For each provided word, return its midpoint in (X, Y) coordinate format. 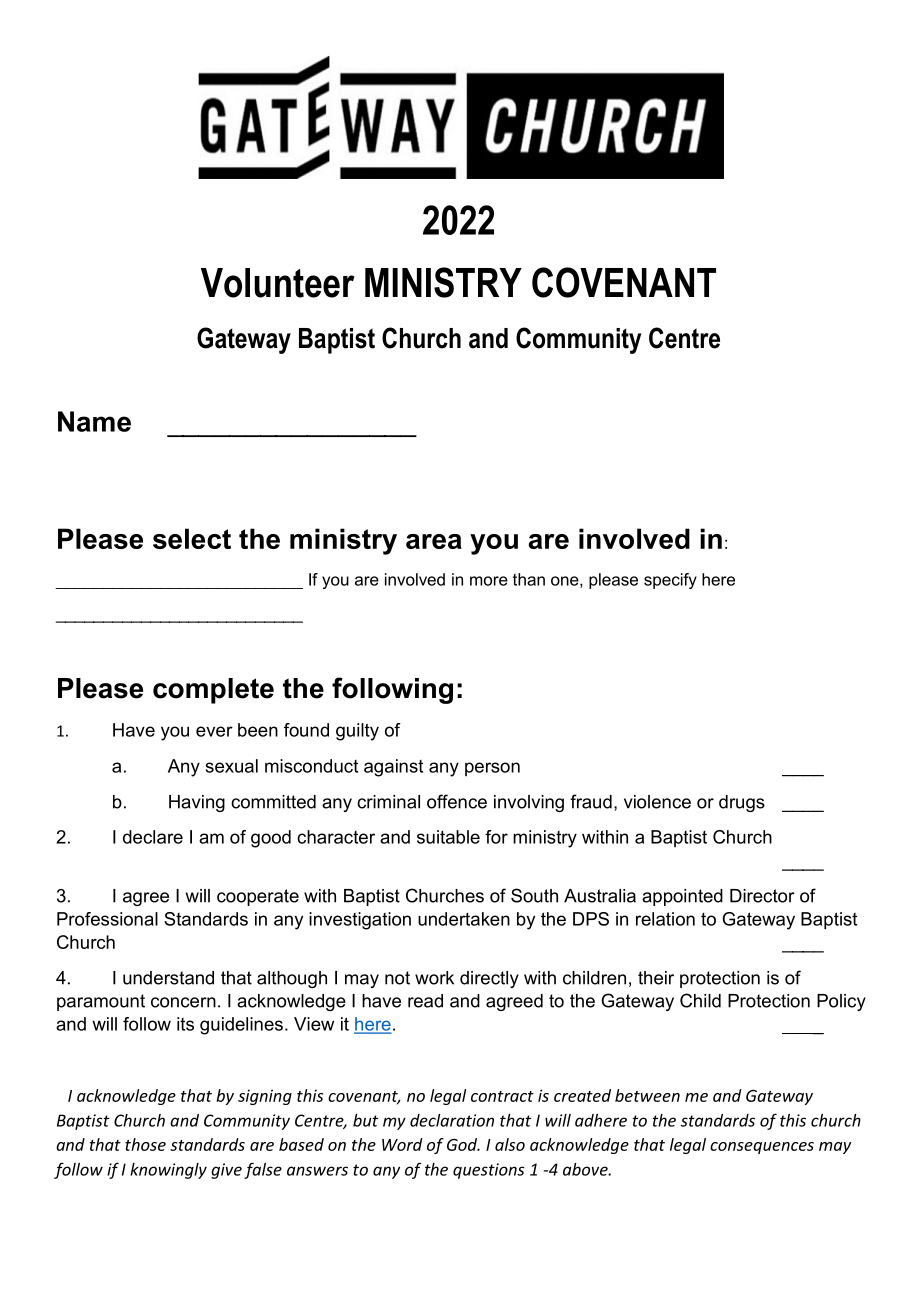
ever (214, 731)
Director (762, 896)
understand (168, 978)
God (463, 1144)
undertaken (464, 919)
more (489, 581)
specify (670, 581)
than (529, 579)
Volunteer (277, 283)
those (145, 1144)
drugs (742, 803)
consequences (762, 1148)
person (492, 769)
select (192, 538)
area (434, 541)
